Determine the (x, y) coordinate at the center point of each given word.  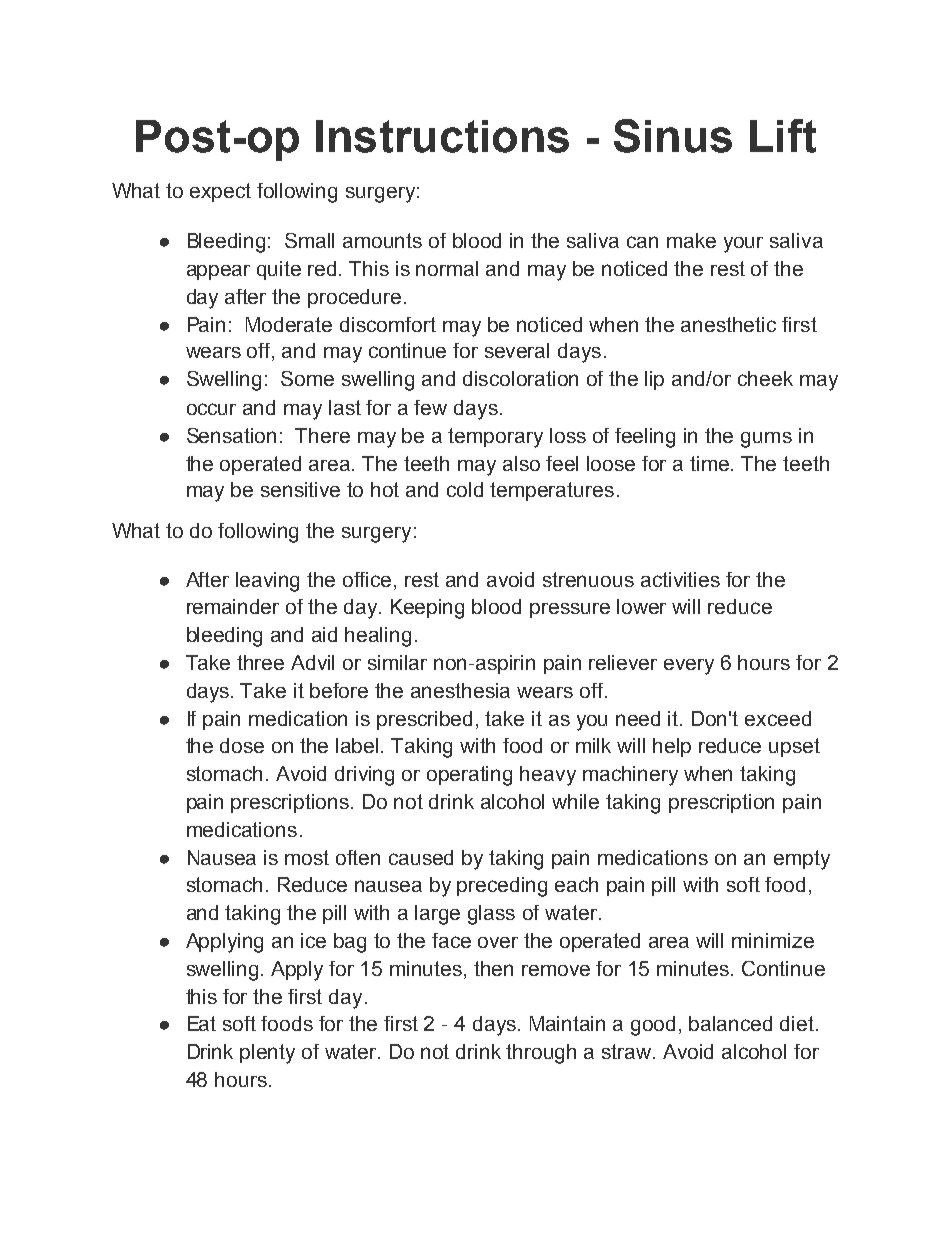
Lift (783, 136)
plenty (267, 1054)
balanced (730, 1023)
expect (220, 192)
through (541, 1054)
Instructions (442, 136)
